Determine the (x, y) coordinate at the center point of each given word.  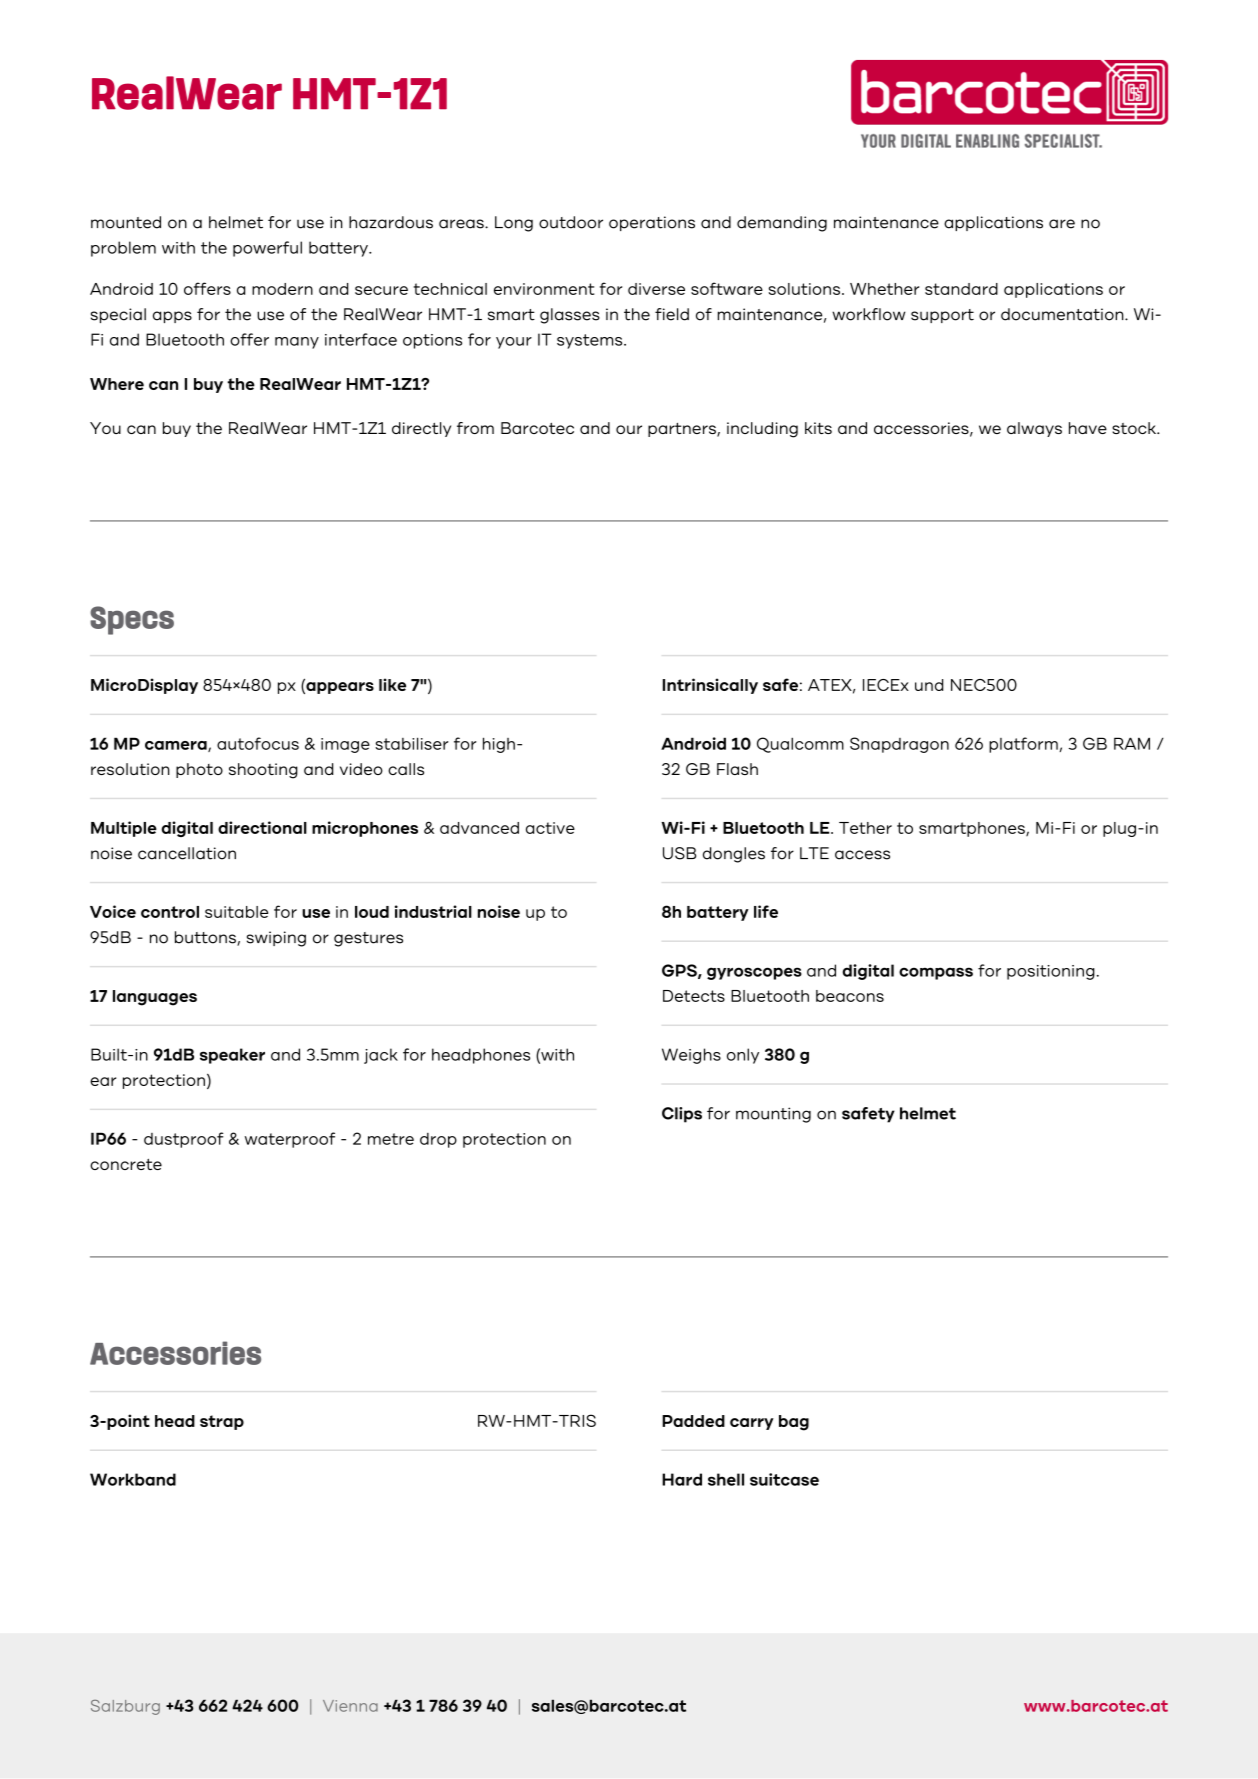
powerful (267, 249)
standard (961, 289)
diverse (656, 289)
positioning (1051, 972)
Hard (682, 1479)
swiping (276, 939)
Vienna (350, 1706)
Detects (694, 996)
